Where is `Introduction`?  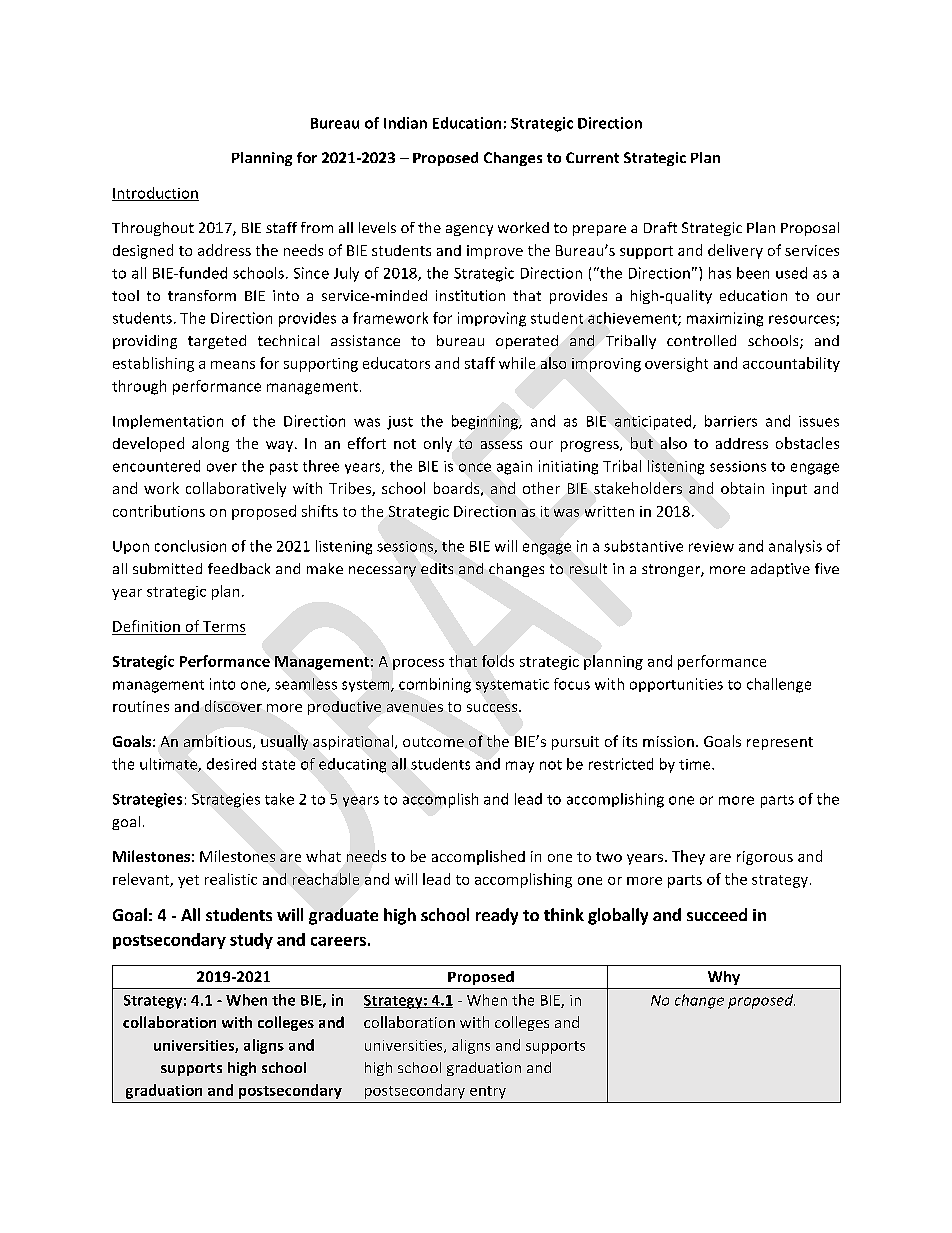 Introduction is located at coordinates (155, 194).
